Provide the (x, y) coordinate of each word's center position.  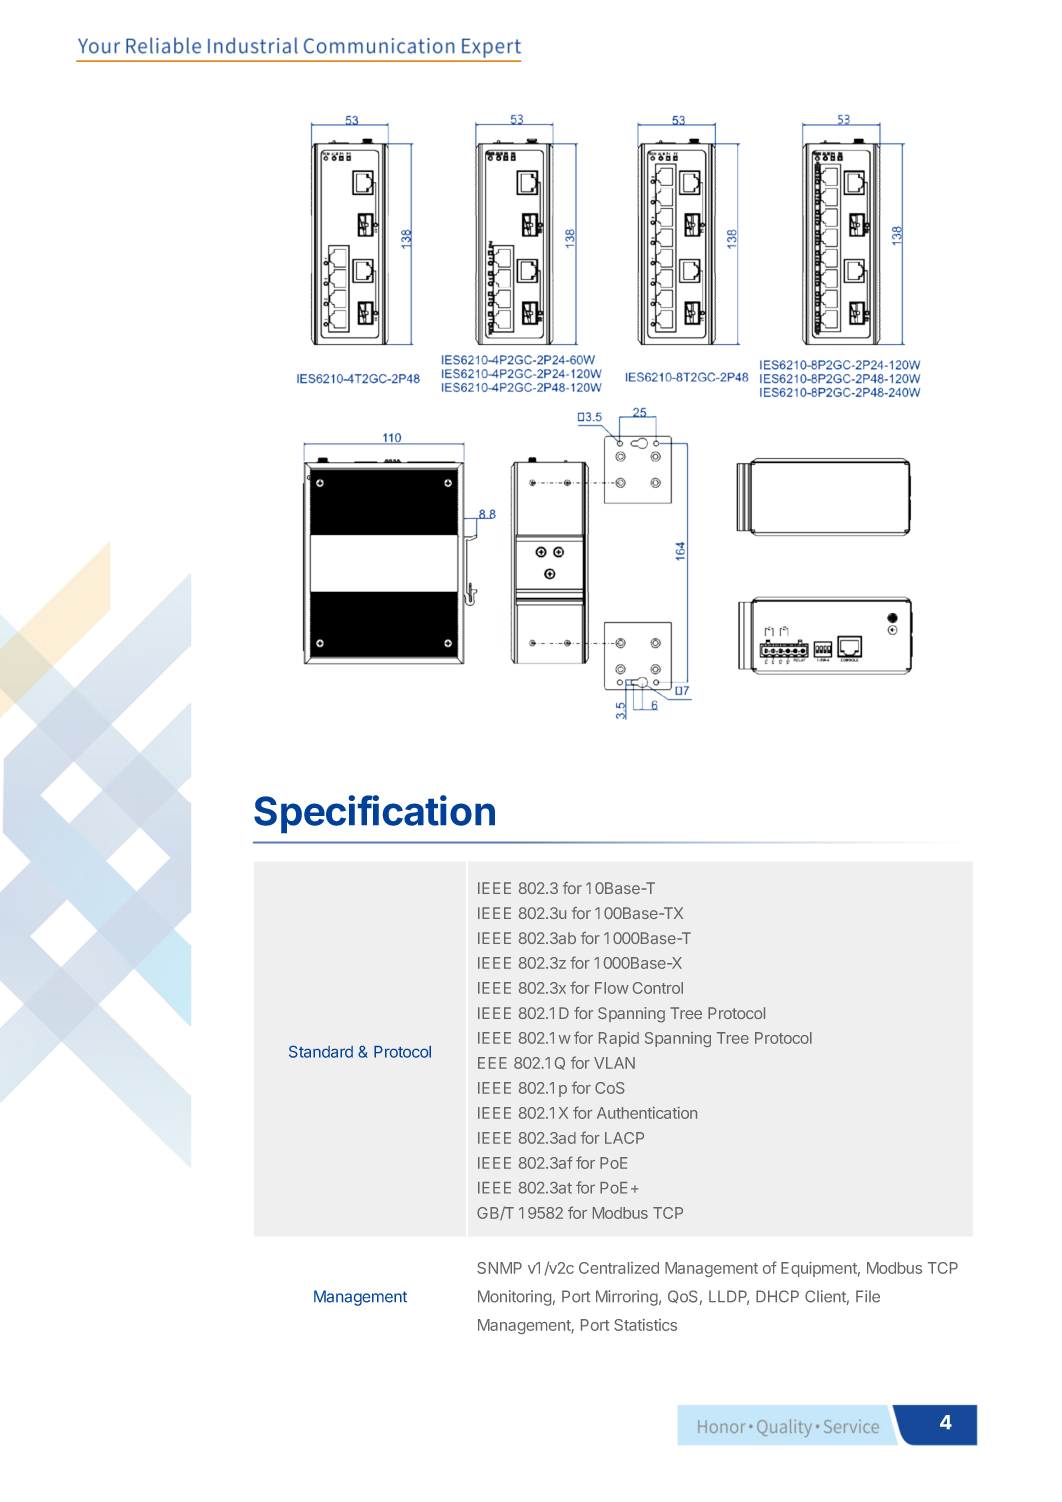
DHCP (777, 1296)
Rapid (619, 1039)
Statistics (645, 1325)
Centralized (619, 1268)
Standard (321, 1052)
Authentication (647, 1113)
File (868, 1296)
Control (658, 988)
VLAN (614, 1063)
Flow (612, 988)
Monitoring (514, 1298)
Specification (374, 814)
